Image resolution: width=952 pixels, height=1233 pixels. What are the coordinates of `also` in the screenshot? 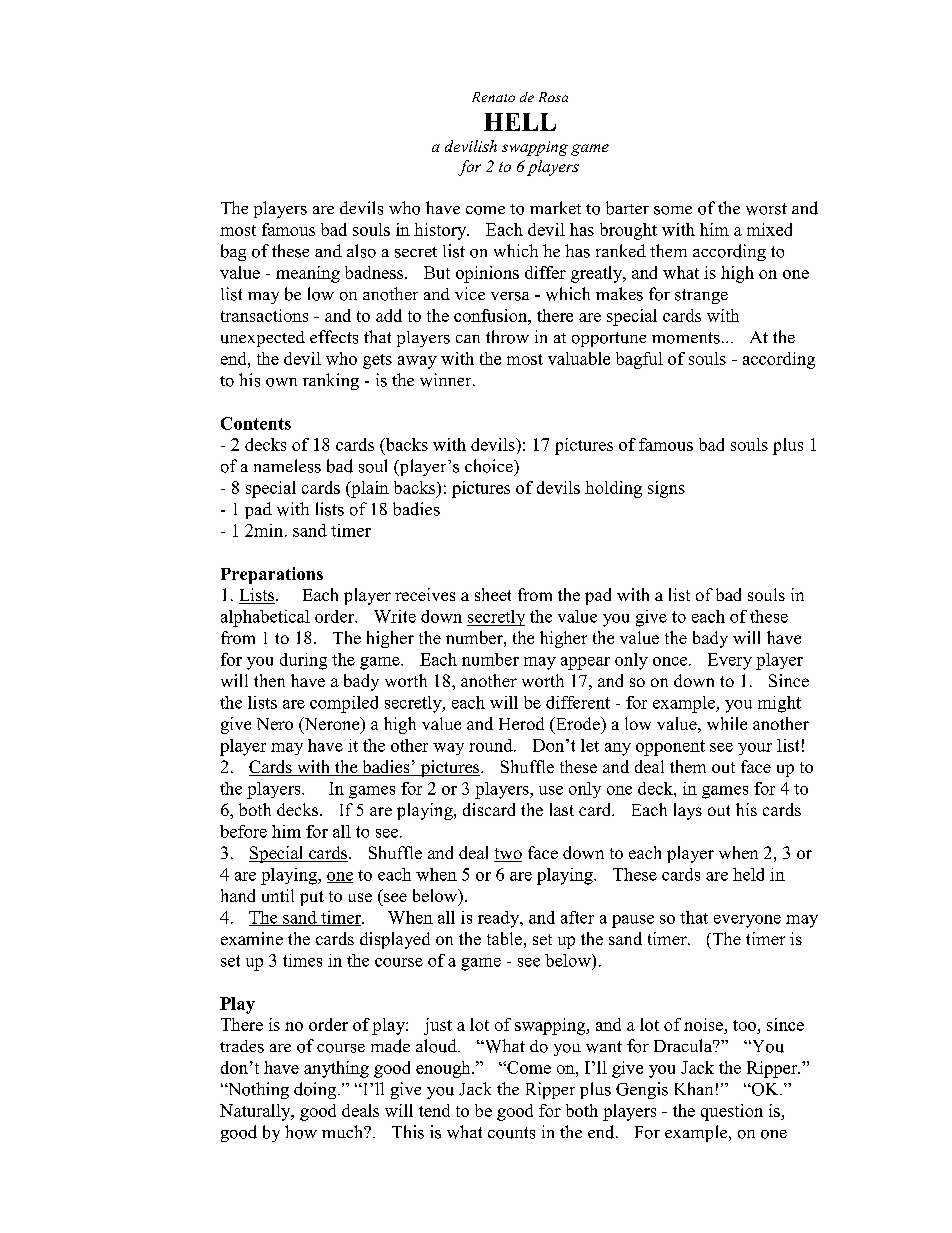 It's located at (361, 251).
